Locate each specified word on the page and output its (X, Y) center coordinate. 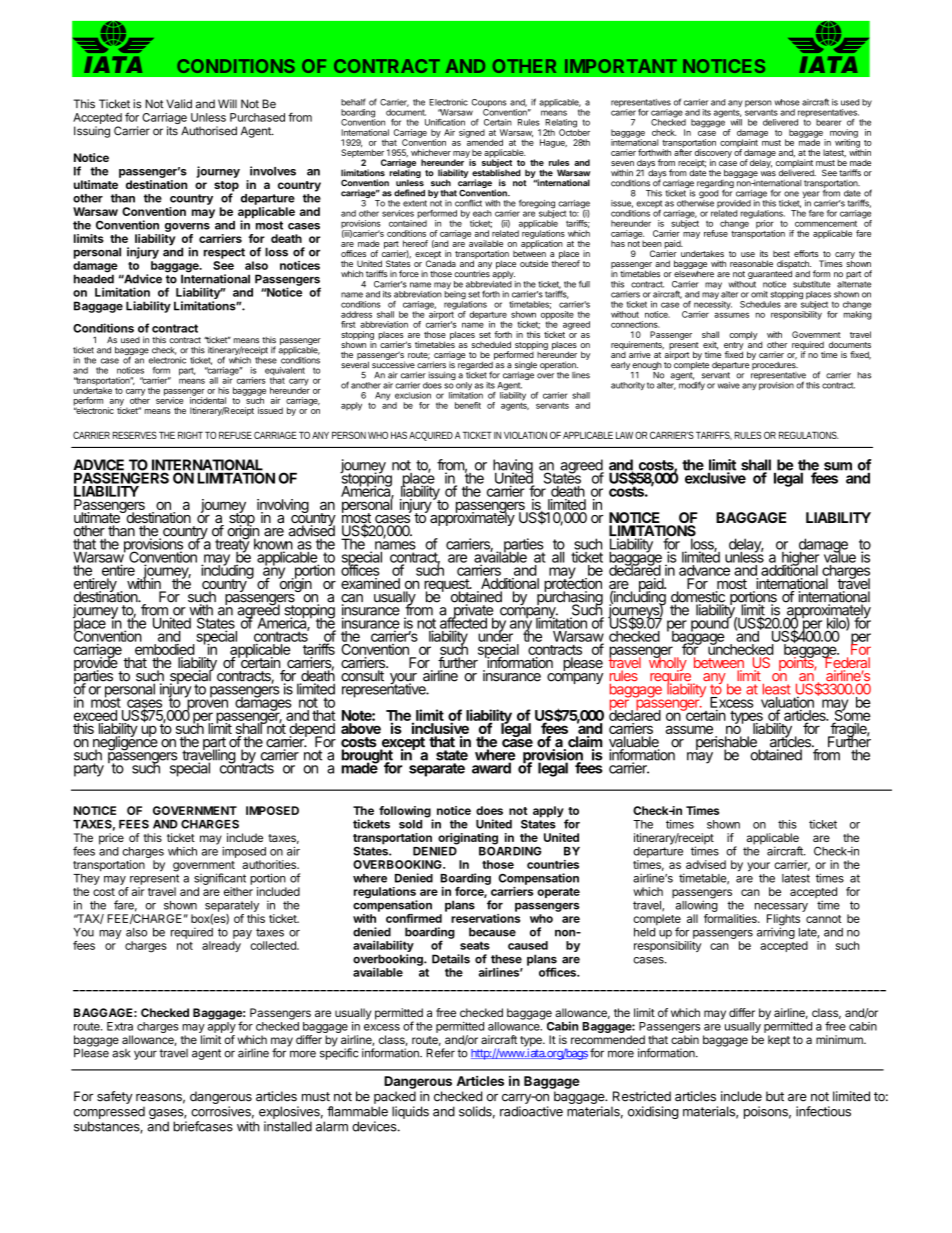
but (775, 1096)
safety (115, 1097)
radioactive (531, 1111)
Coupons (489, 104)
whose (787, 102)
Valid (179, 104)
